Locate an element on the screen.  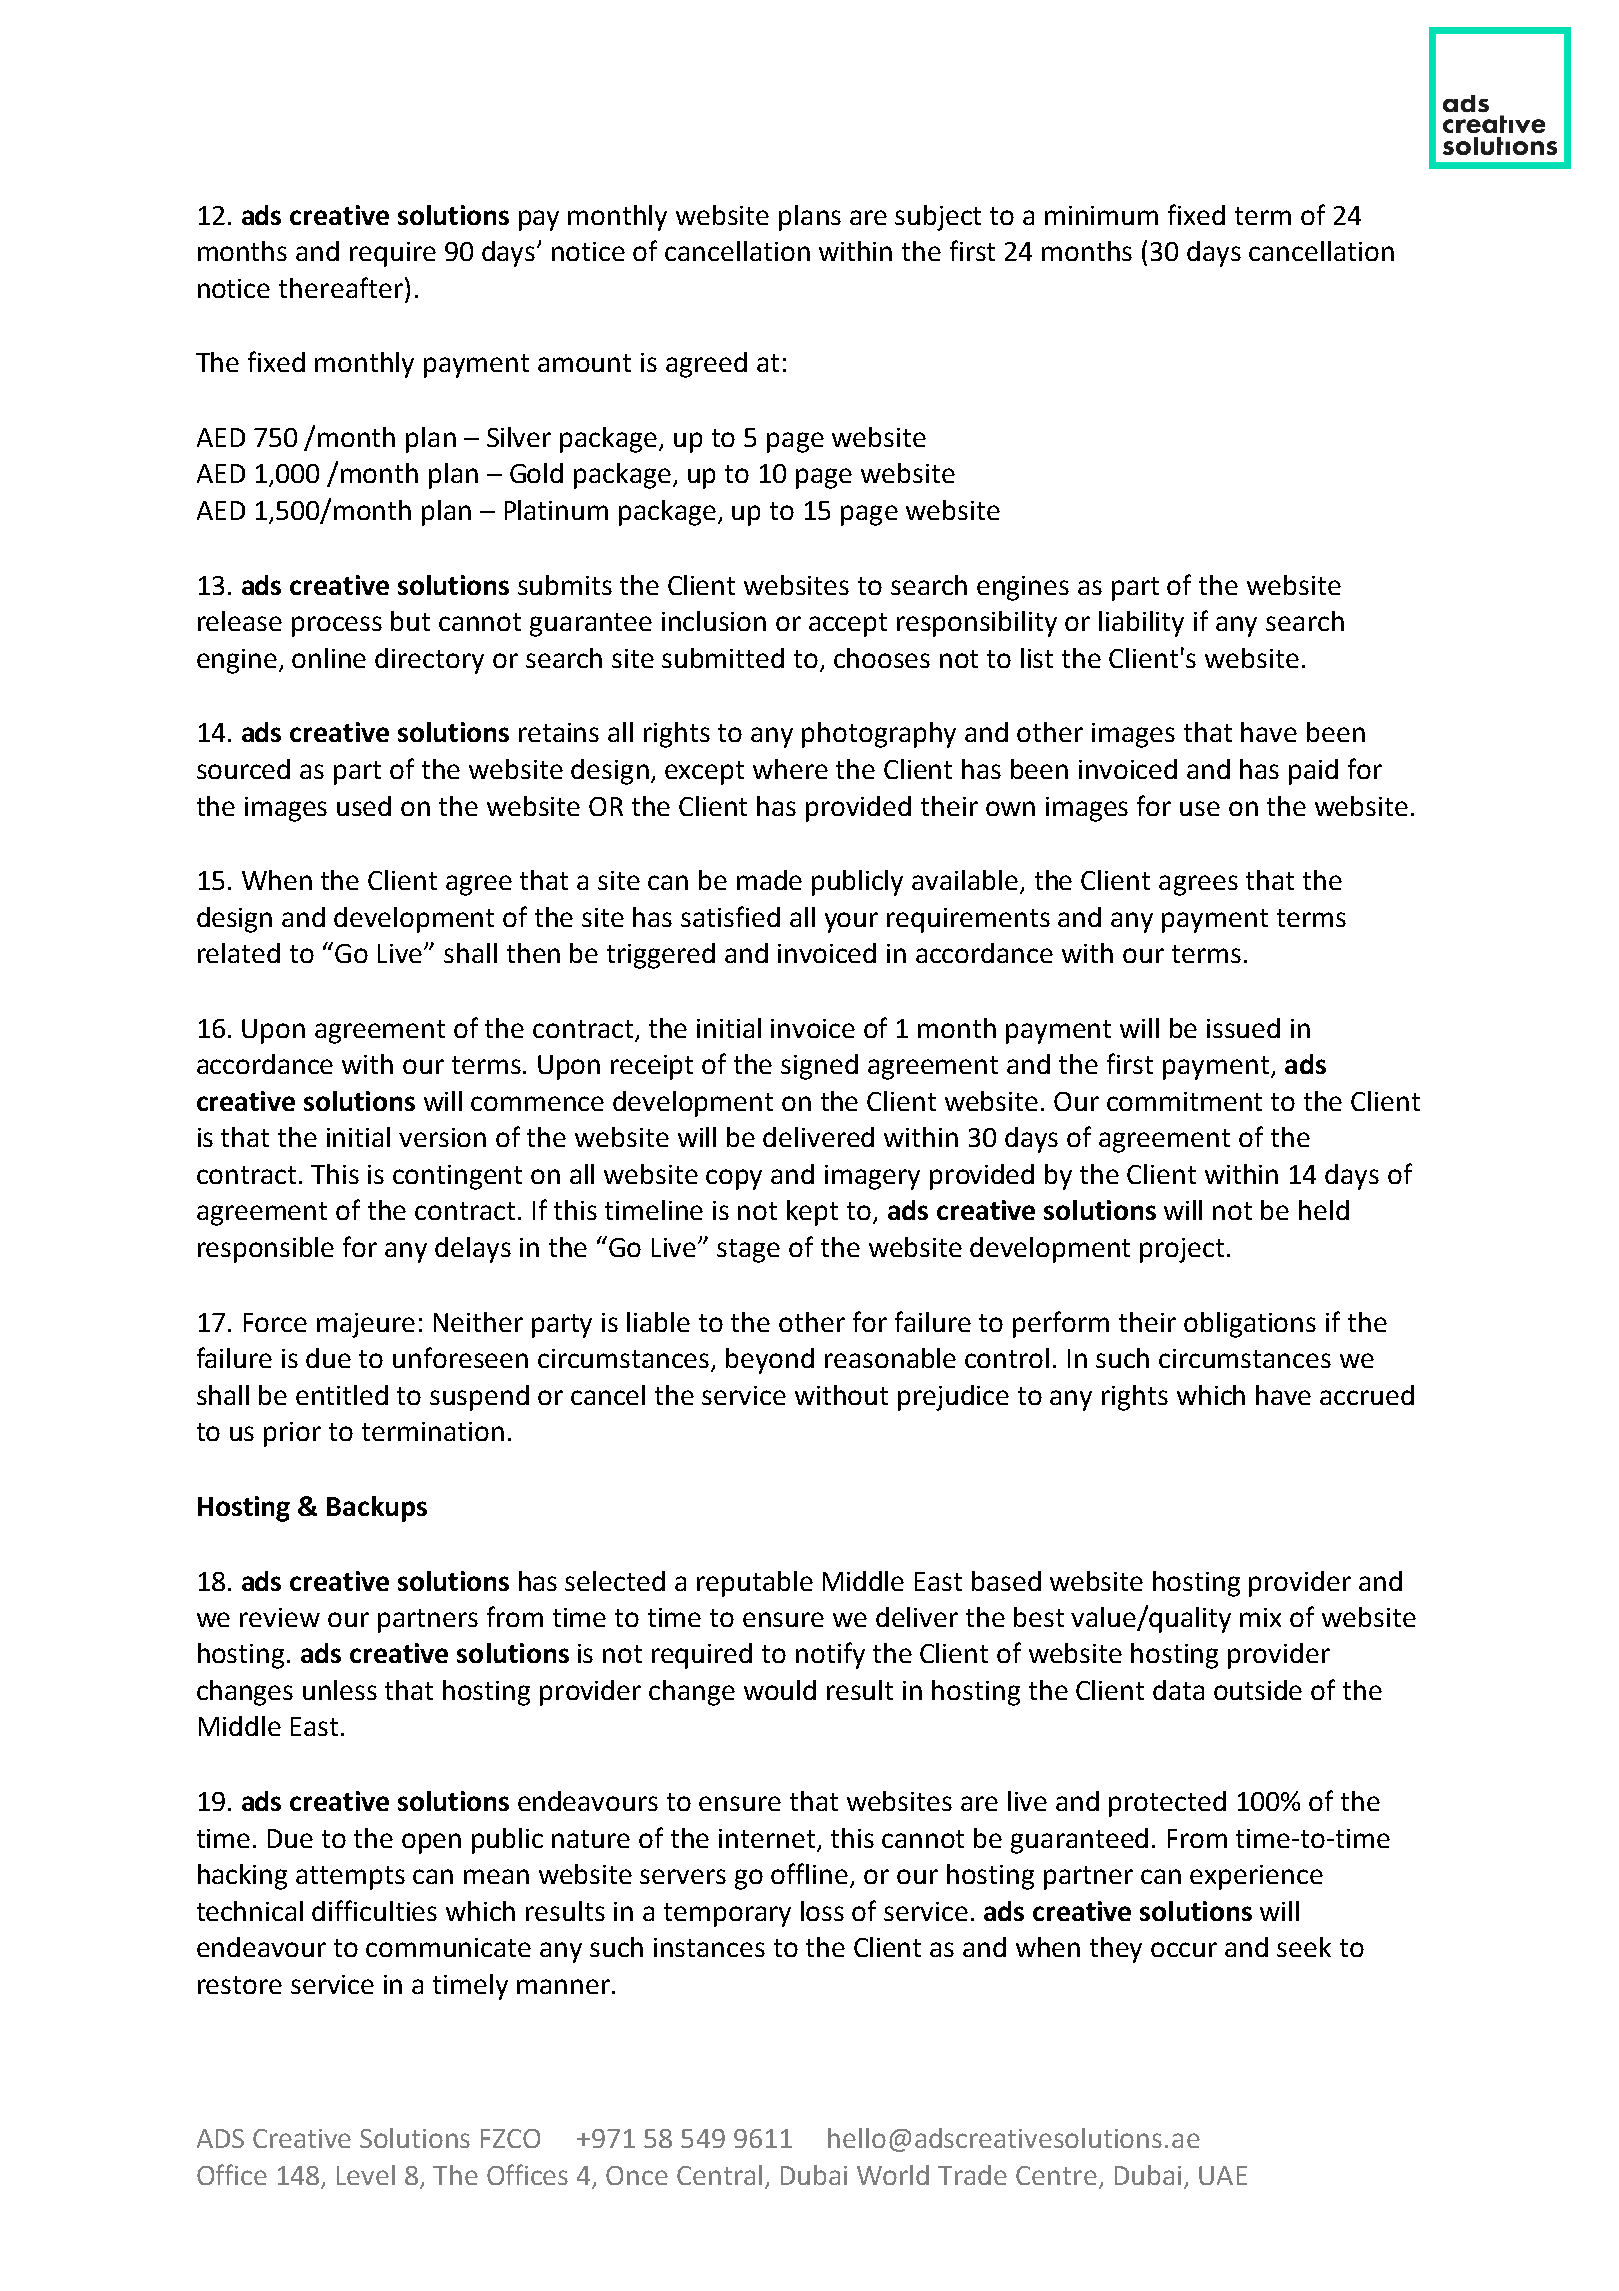
thereafter is located at coordinates (341, 287).
